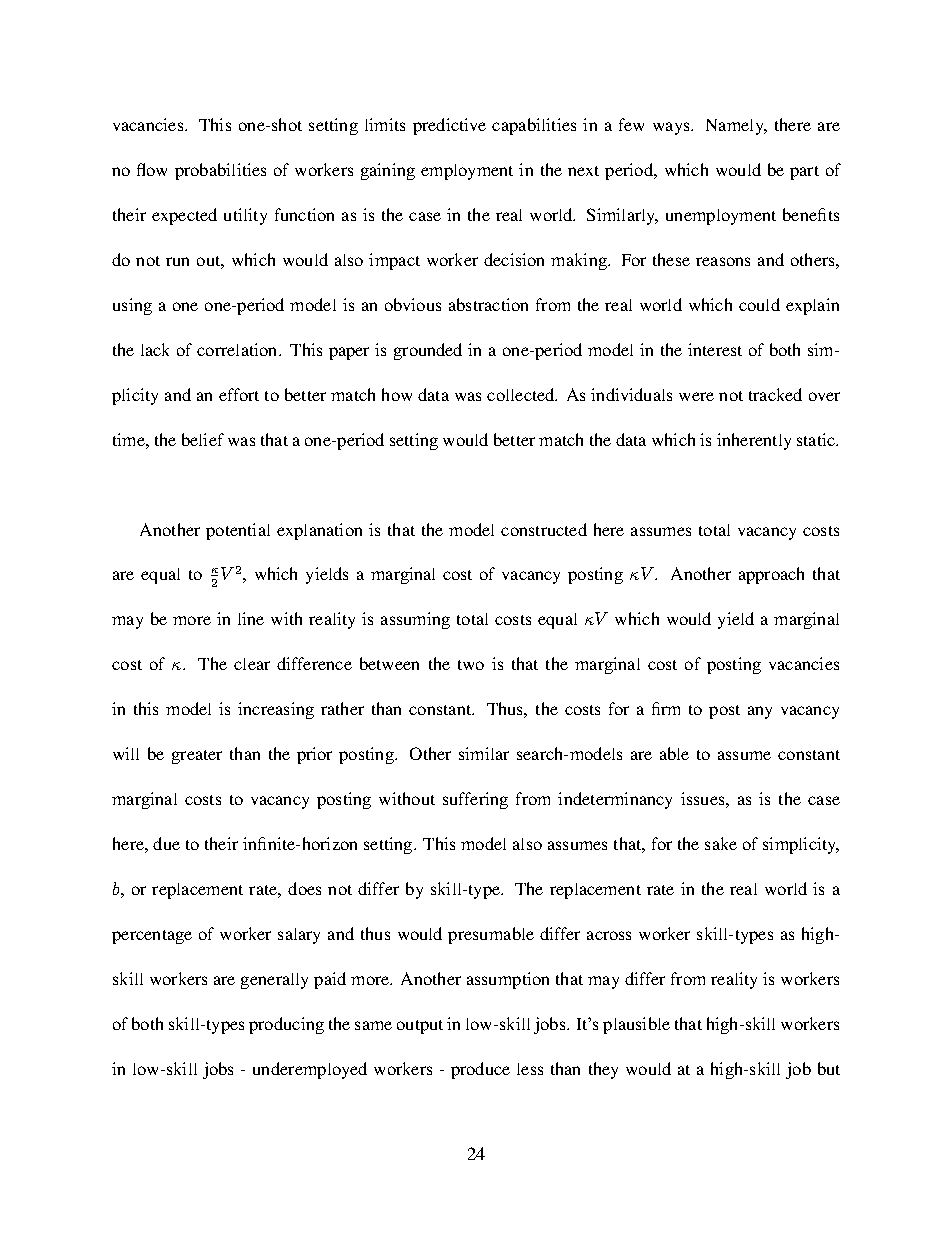  What do you see at coordinates (166, 843) in the image?
I see `due` at bounding box center [166, 843].
